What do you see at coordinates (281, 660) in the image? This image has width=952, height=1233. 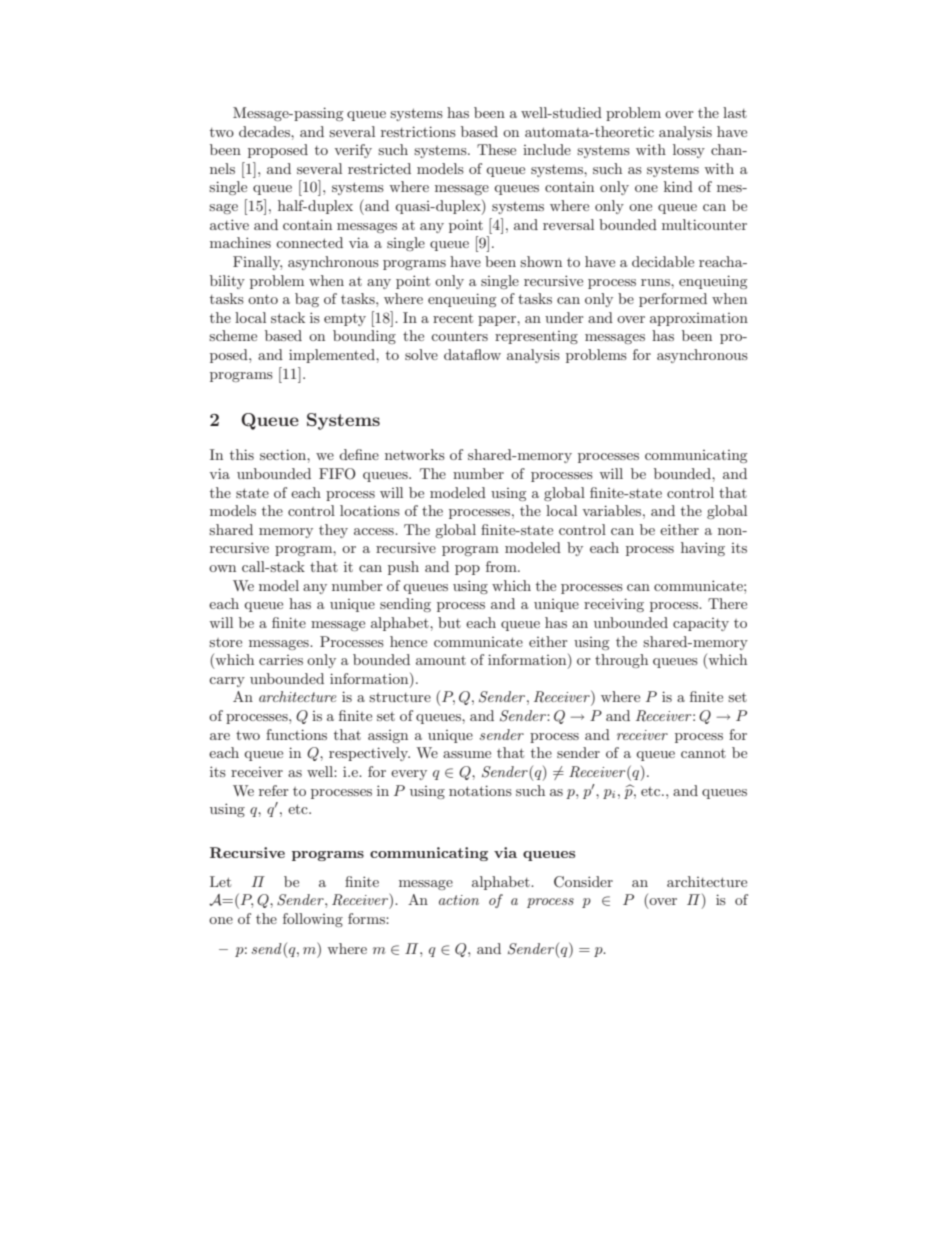 I see `carries` at bounding box center [281, 660].
